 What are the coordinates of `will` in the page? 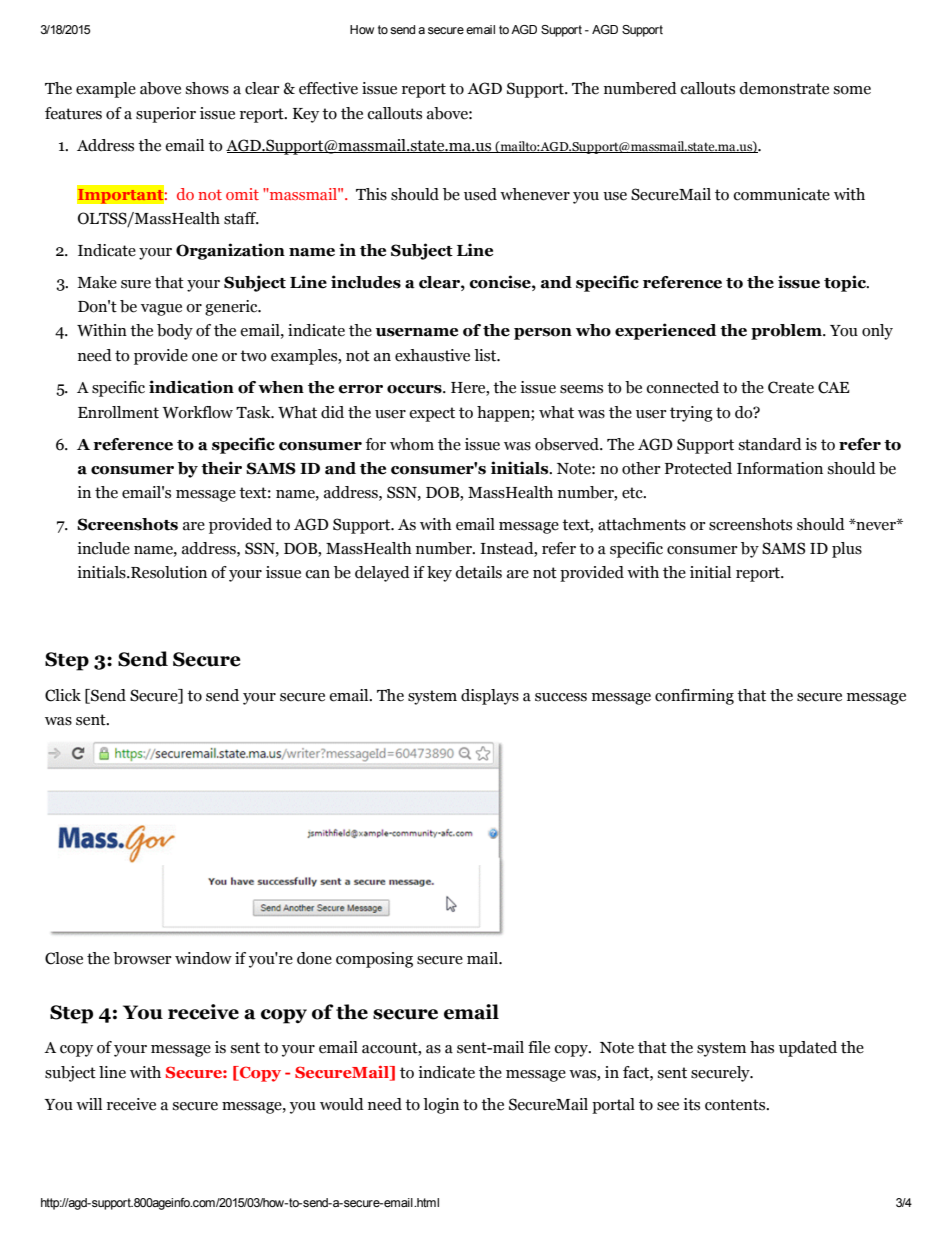 It's located at (89, 1104).
